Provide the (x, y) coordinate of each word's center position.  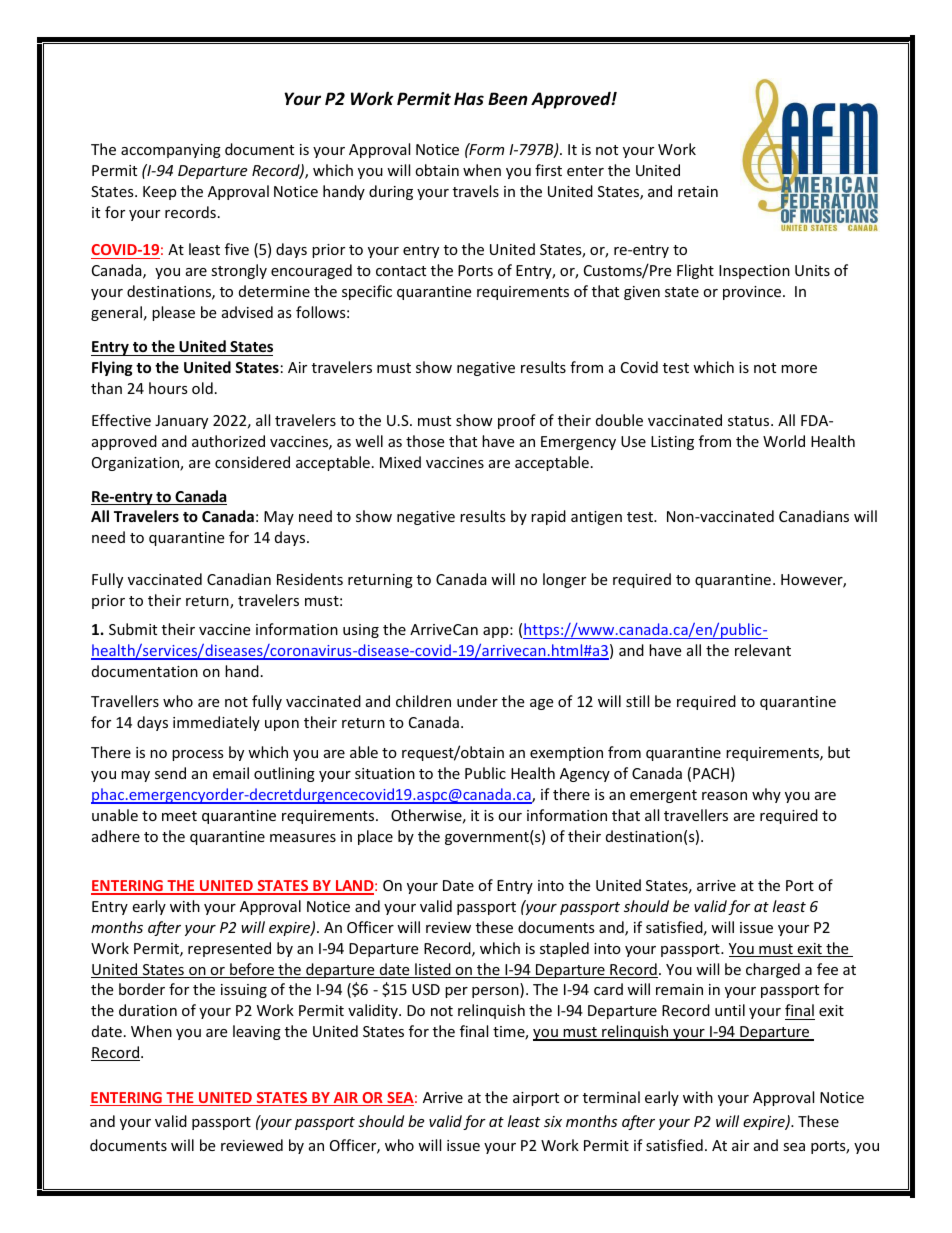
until (730, 1010)
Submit (133, 629)
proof (517, 421)
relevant (763, 650)
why (766, 795)
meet (179, 816)
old (202, 388)
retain (698, 191)
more (799, 369)
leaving (257, 1032)
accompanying (171, 151)
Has (469, 98)
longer (564, 580)
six (553, 1121)
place (375, 837)
